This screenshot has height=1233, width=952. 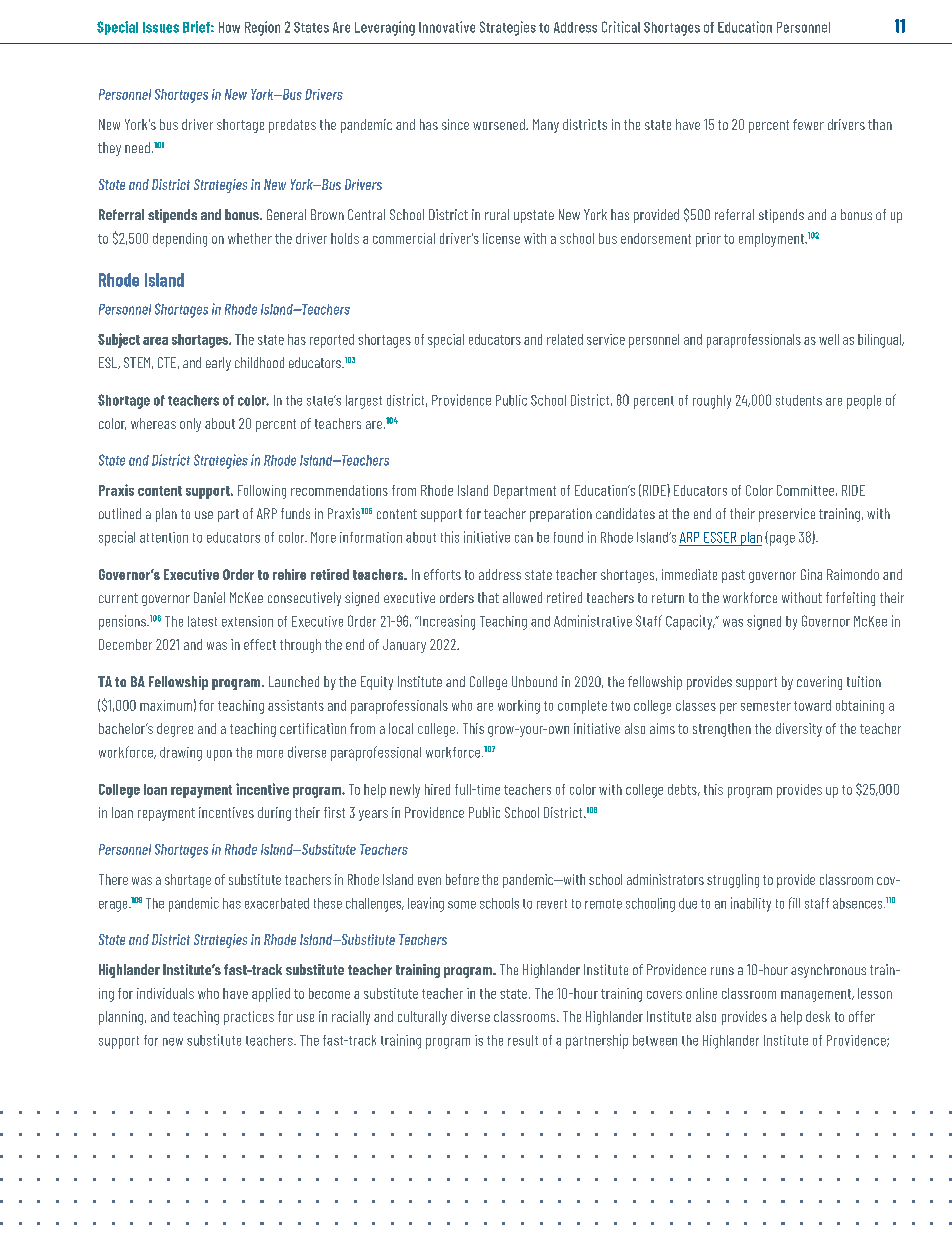 I want to click on attention, so click(x=164, y=537).
